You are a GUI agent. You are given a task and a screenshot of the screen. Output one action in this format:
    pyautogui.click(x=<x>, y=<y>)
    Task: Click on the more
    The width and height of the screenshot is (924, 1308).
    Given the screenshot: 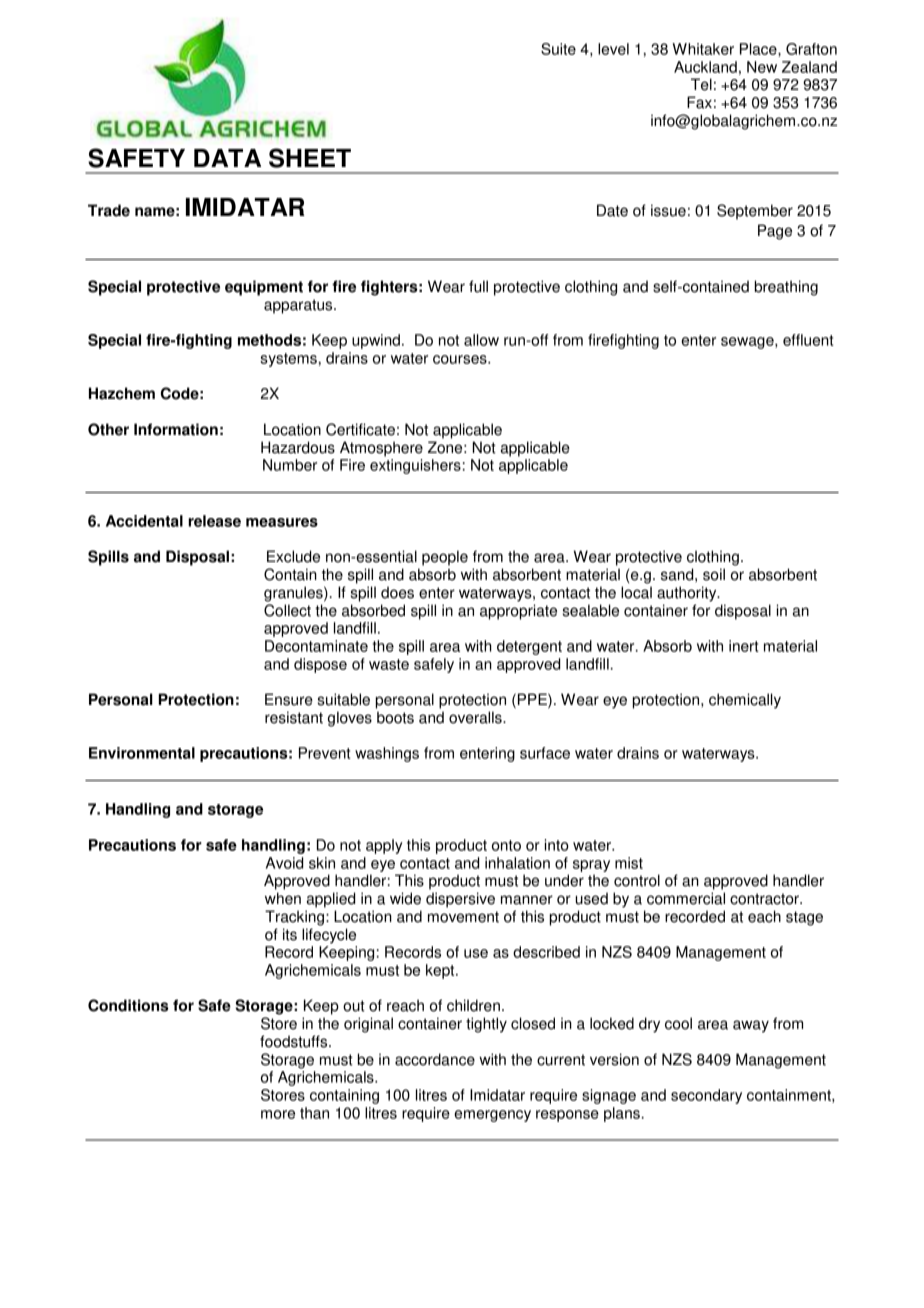 What is the action you would take?
    pyautogui.click(x=278, y=1114)
